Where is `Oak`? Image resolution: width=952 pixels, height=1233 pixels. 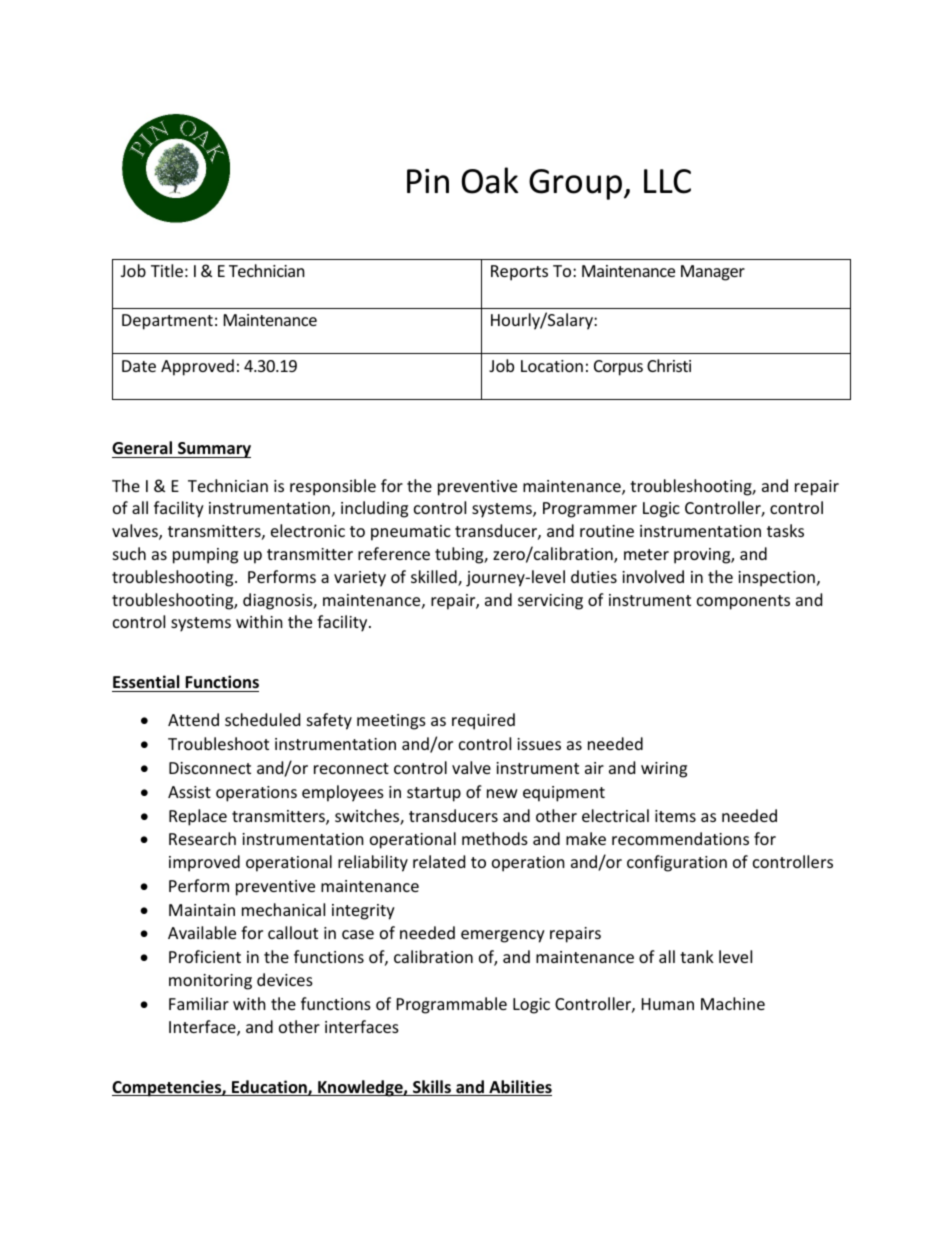
Oak is located at coordinates (490, 180).
